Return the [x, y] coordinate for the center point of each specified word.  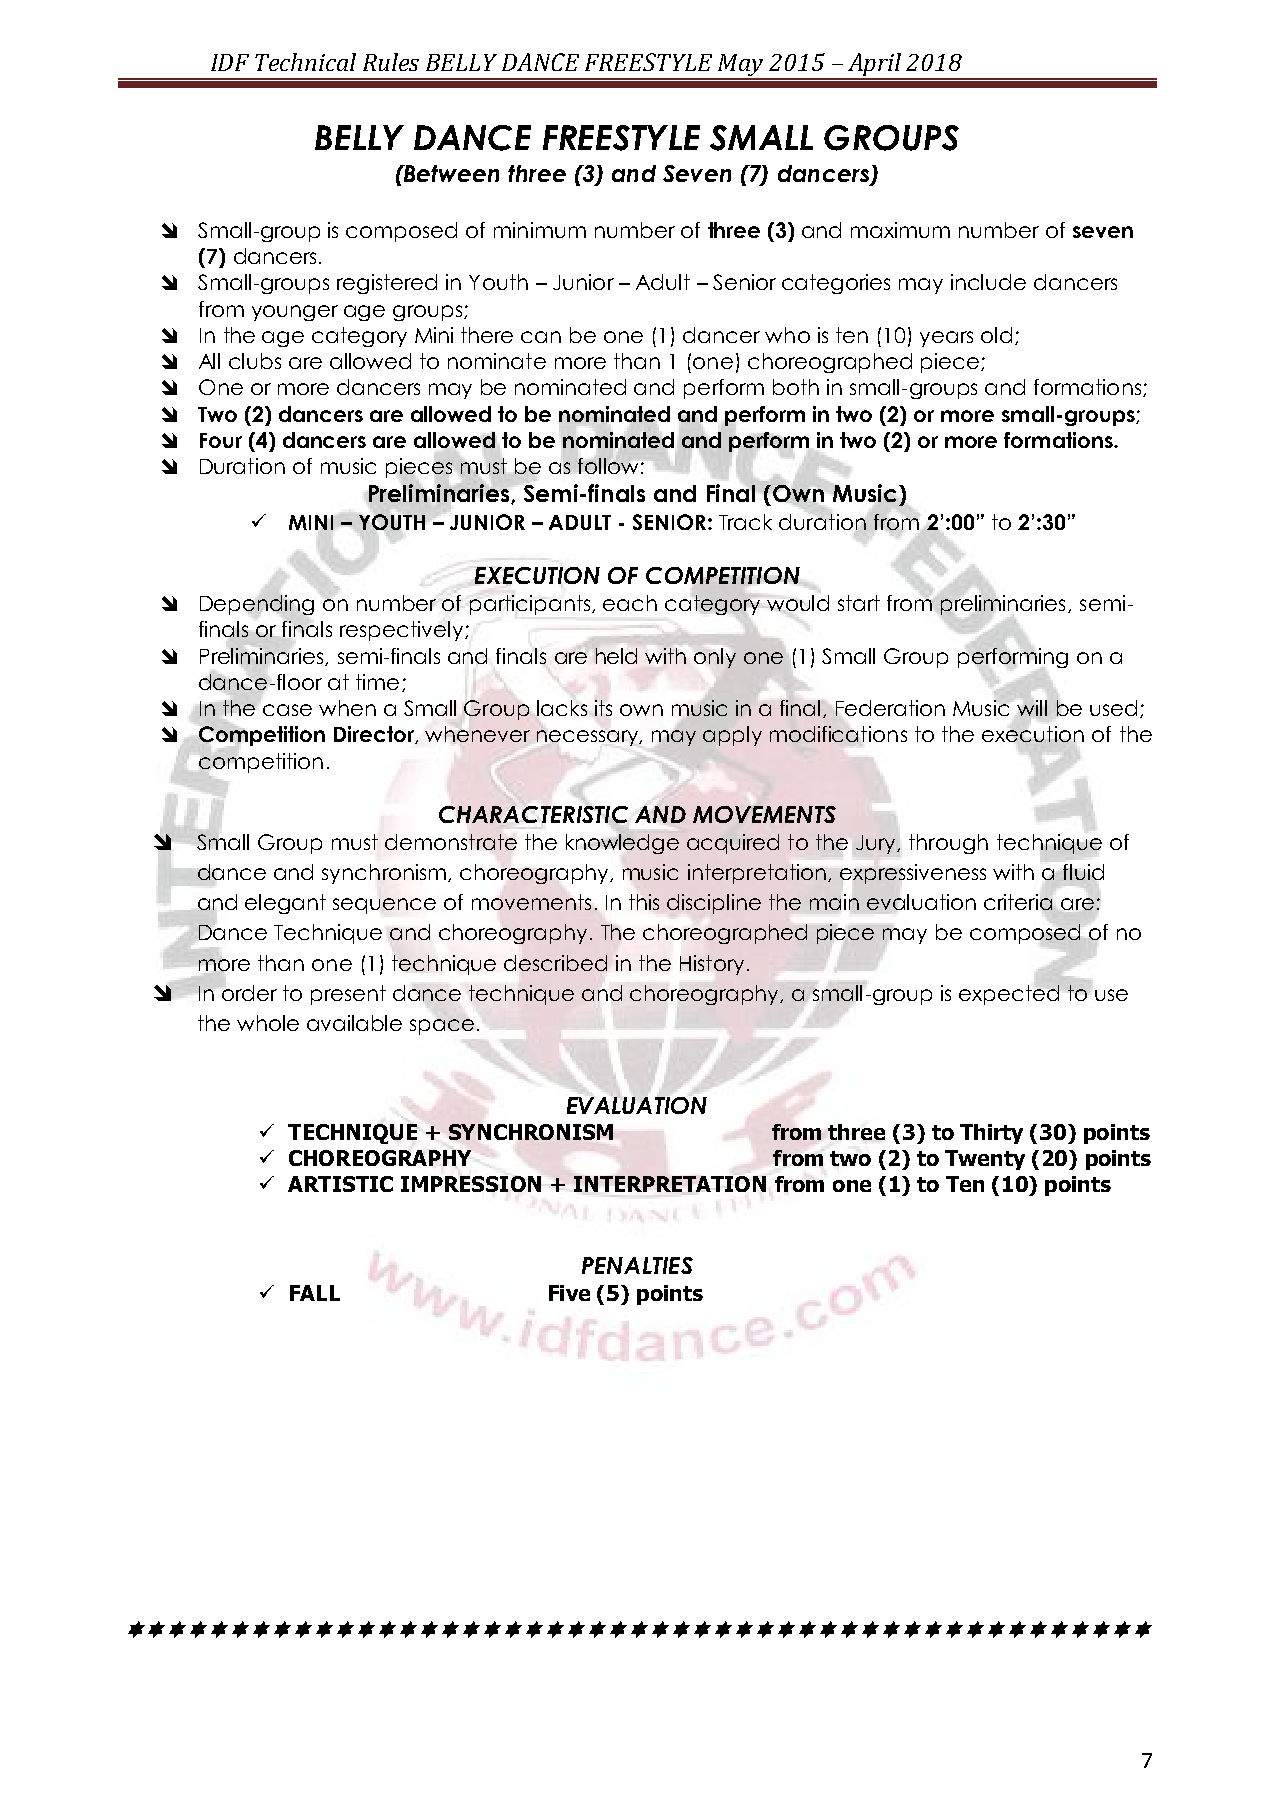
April [875, 66]
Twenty [985, 1160]
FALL [315, 1293]
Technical [305, 62]
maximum [900, 230]
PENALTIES [637, 1265]
